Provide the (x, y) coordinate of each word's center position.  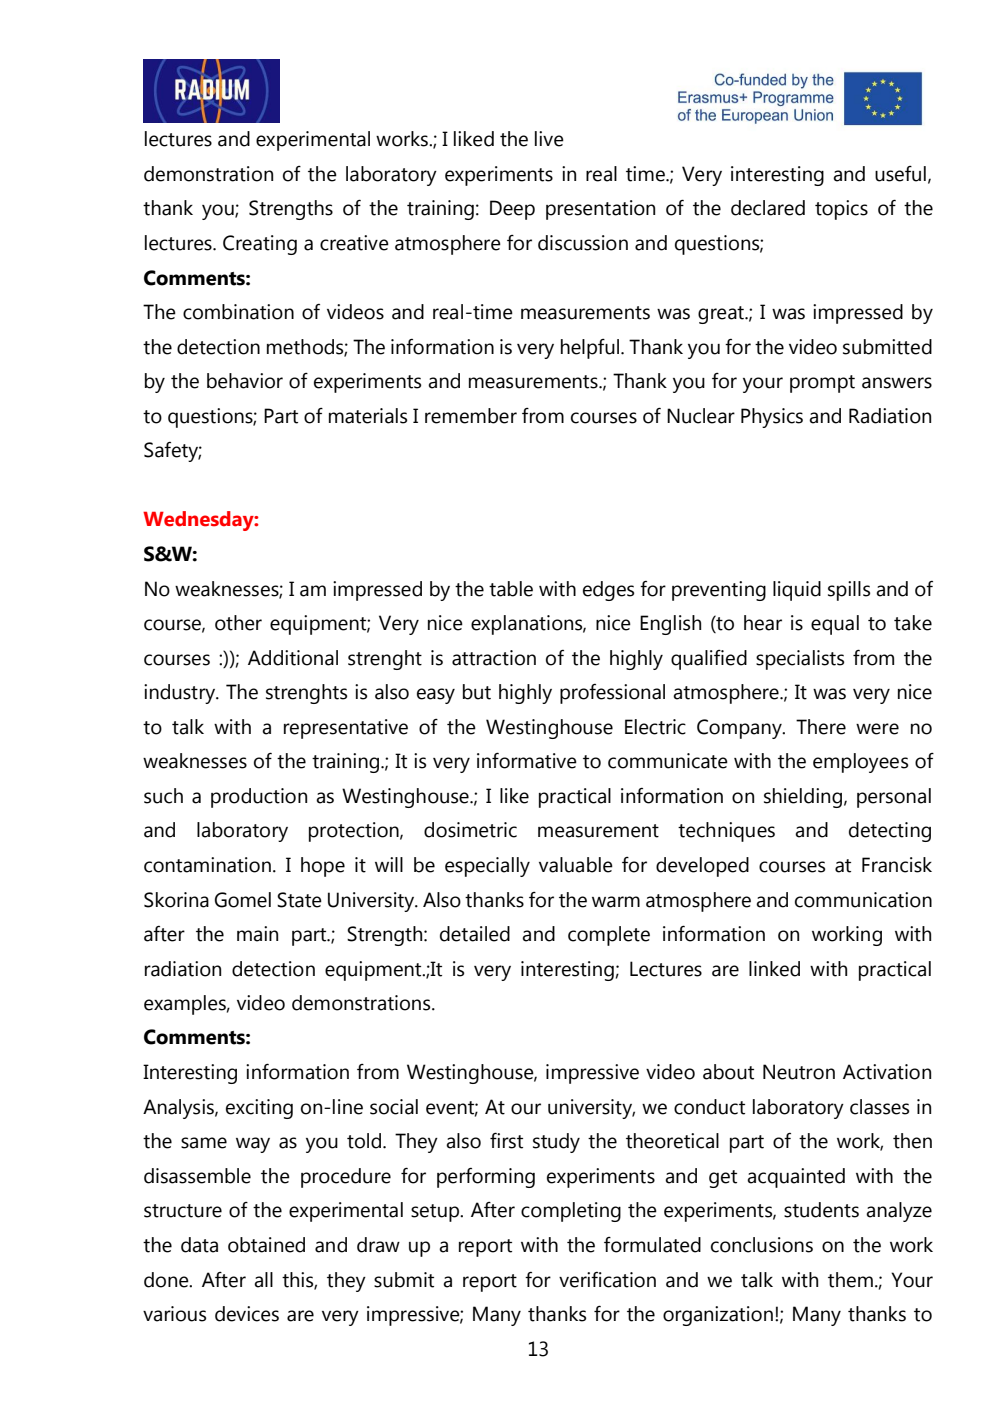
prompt (822, 384)
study (556, 1143)
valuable (576, 865)
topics (841, 210)
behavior (245, 381)
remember (471, 416)
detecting (890, 832)
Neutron (799, 1072)
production (259, 798)
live (549, 139)
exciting (259, 1109)
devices (247, 1314)
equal (835, 625)
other (238, 623)
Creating (260, 245)
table (511, 589)
